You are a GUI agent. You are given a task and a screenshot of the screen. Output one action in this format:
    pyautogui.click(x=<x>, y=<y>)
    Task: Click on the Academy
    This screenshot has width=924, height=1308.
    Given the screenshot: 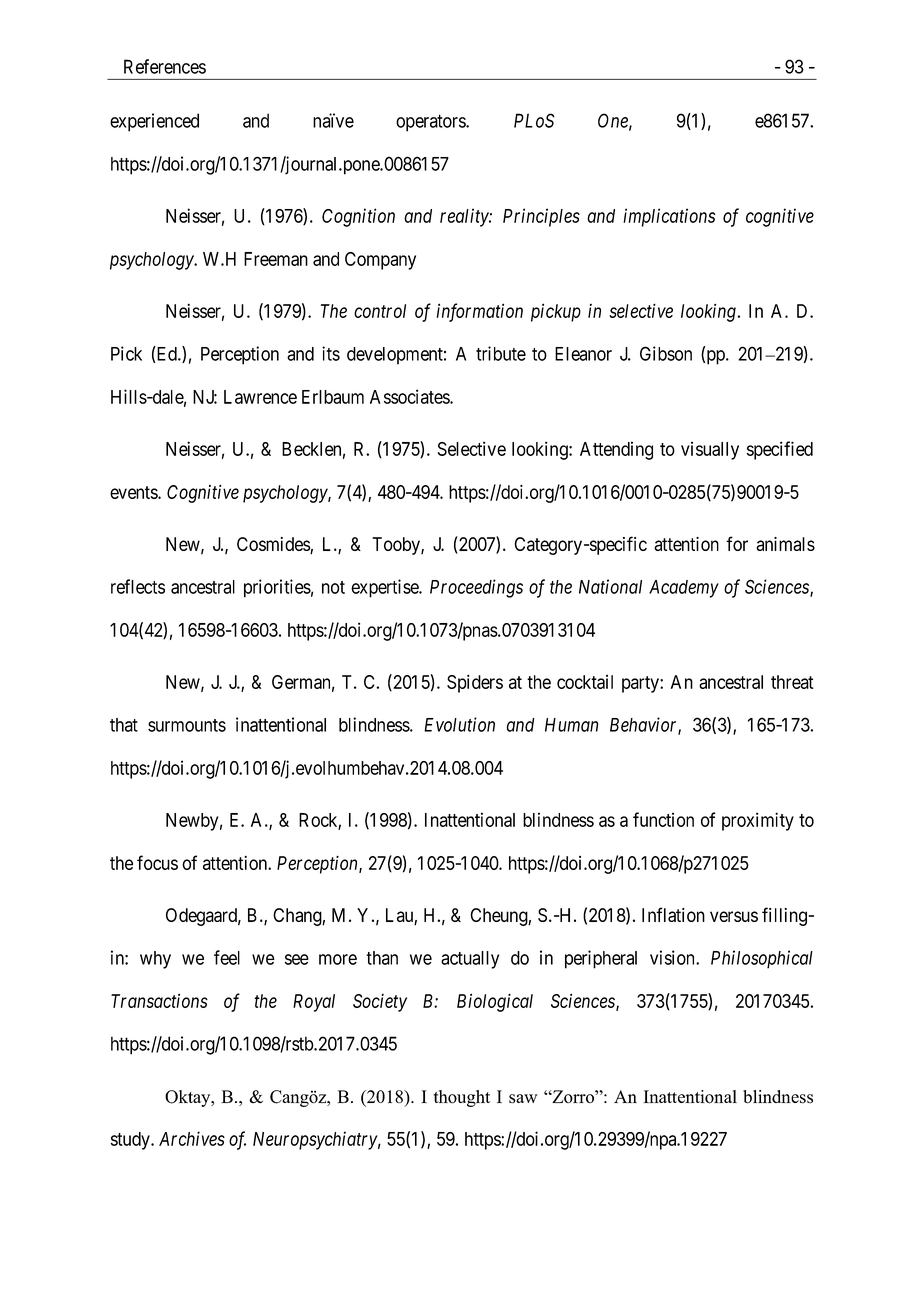 What is the action you would take?
    pyautogui.click(x=684, y=589)
